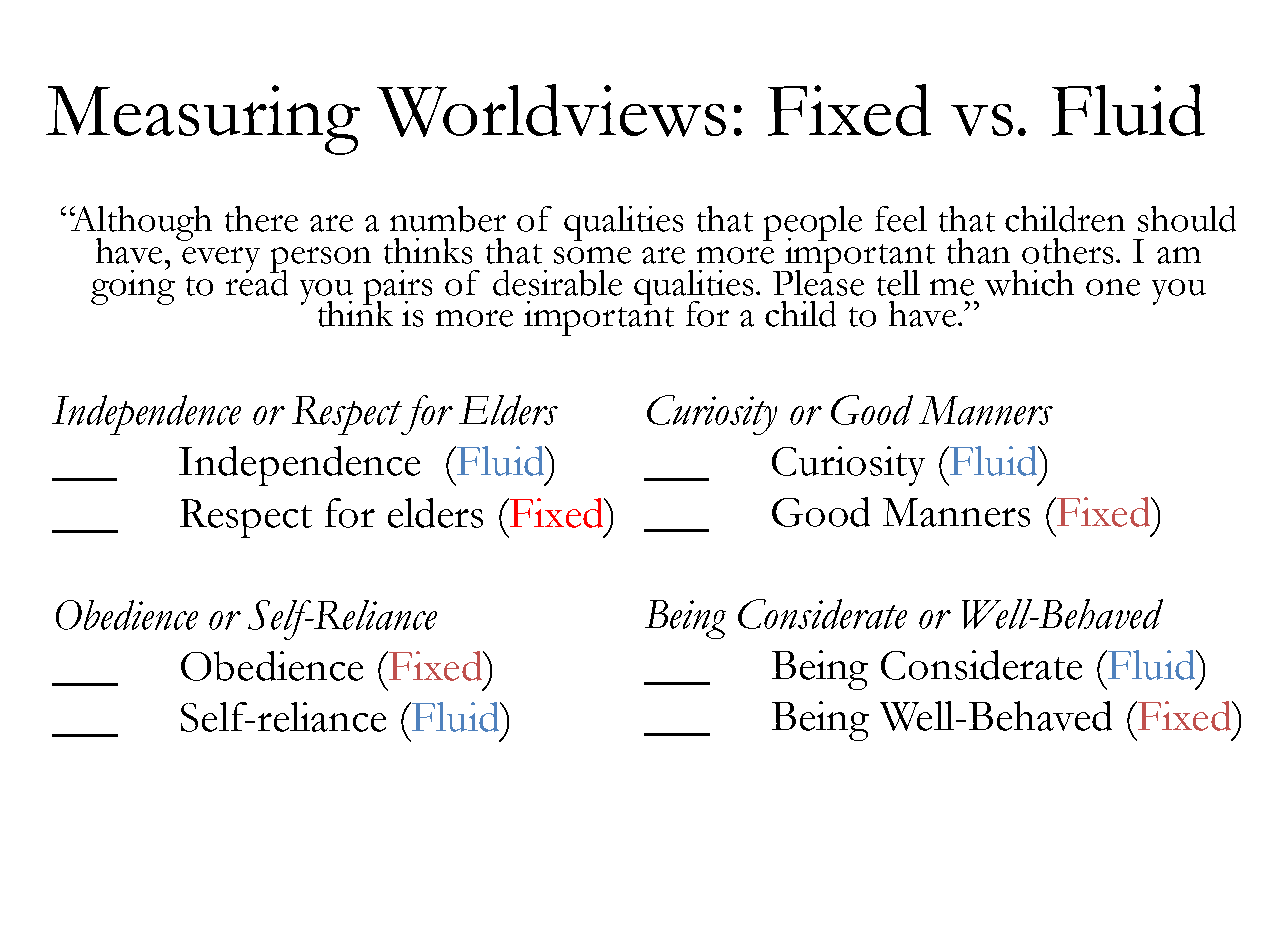 Image resolution: width=1270 pixels, height=952 pixels. I want to click on which, so click(1029, 283).
